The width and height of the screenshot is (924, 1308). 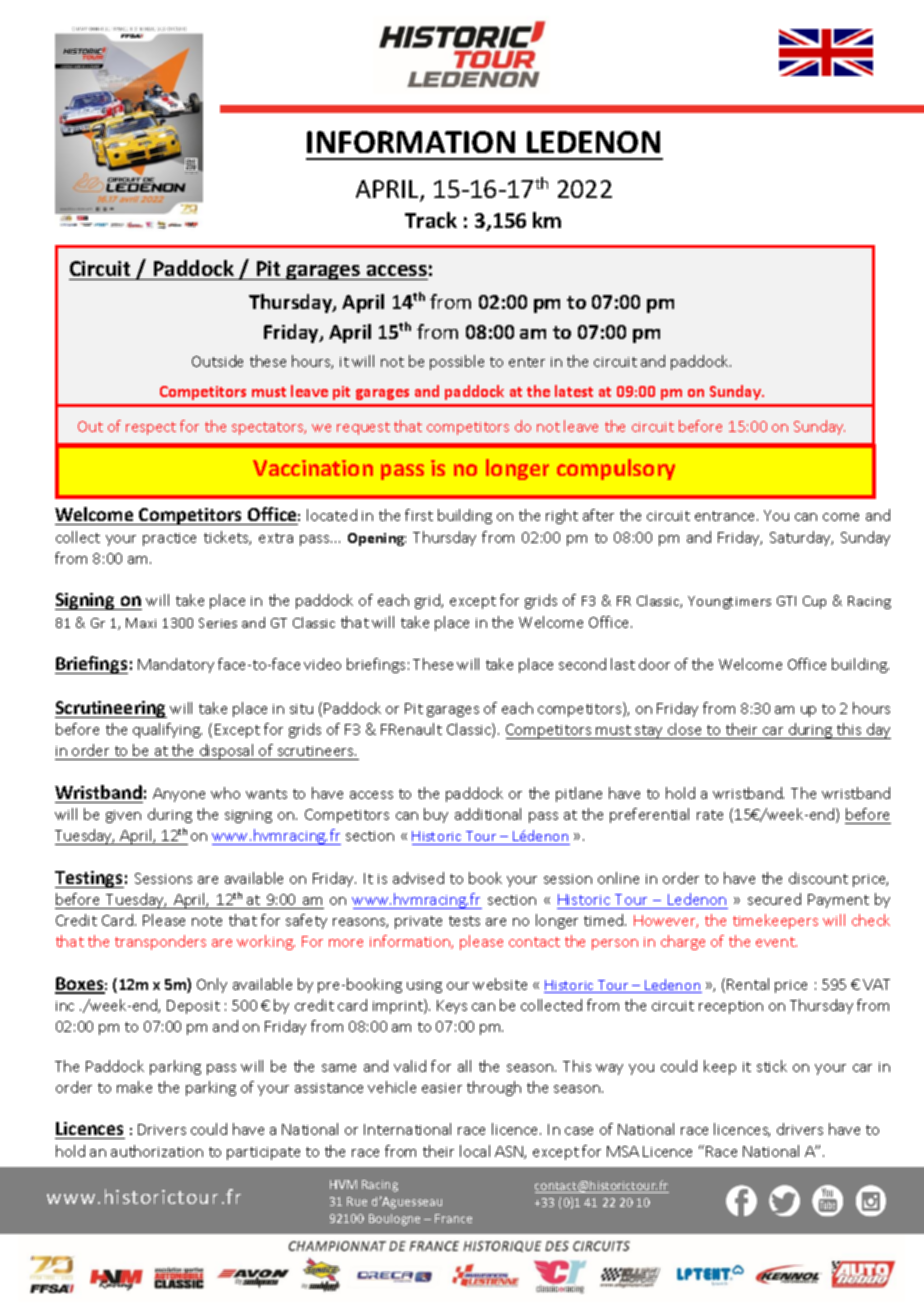 I want to click on authorization, so click(x=157, y=1151).
